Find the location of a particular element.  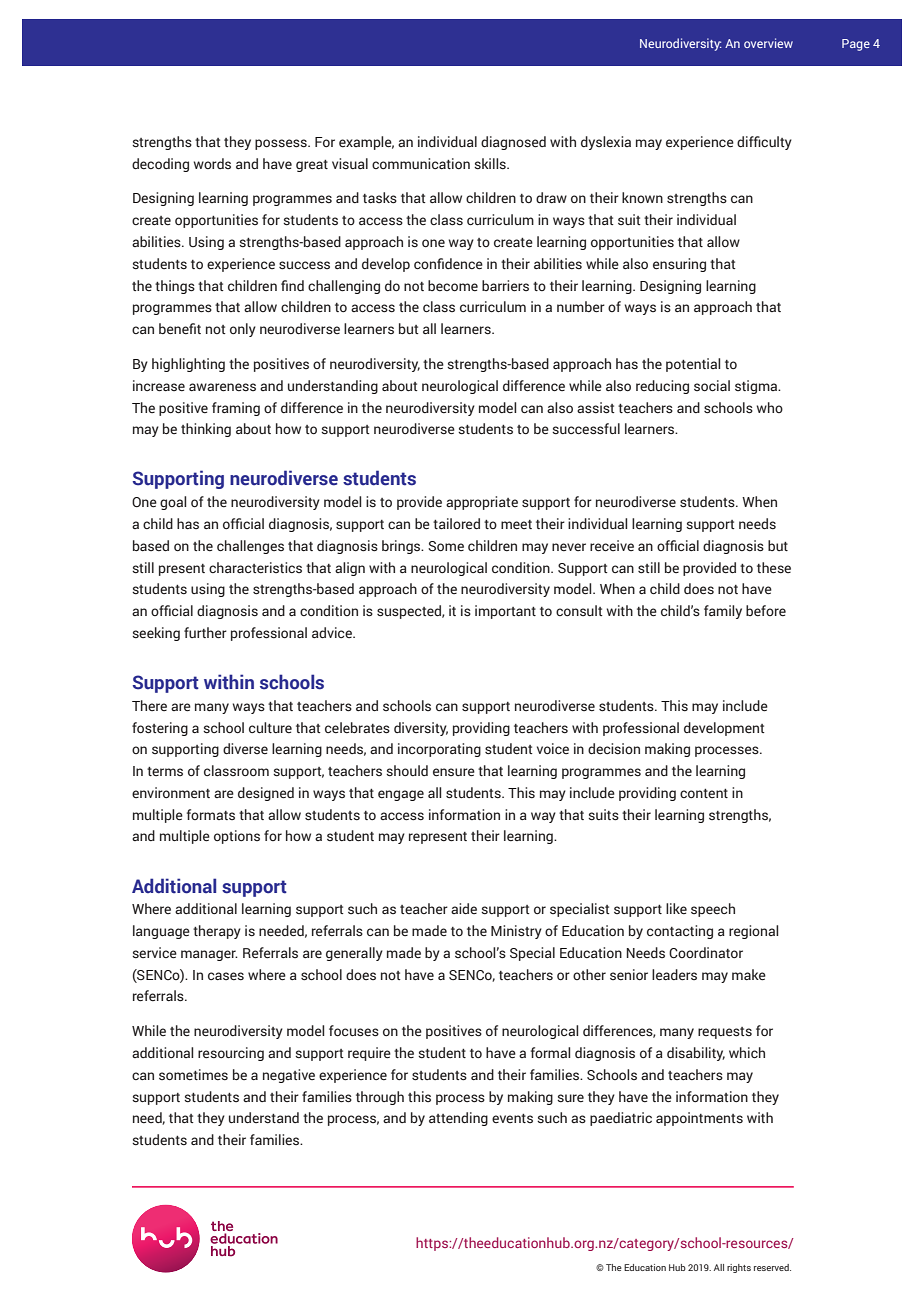

possess is located at coordinates (282, 144).
